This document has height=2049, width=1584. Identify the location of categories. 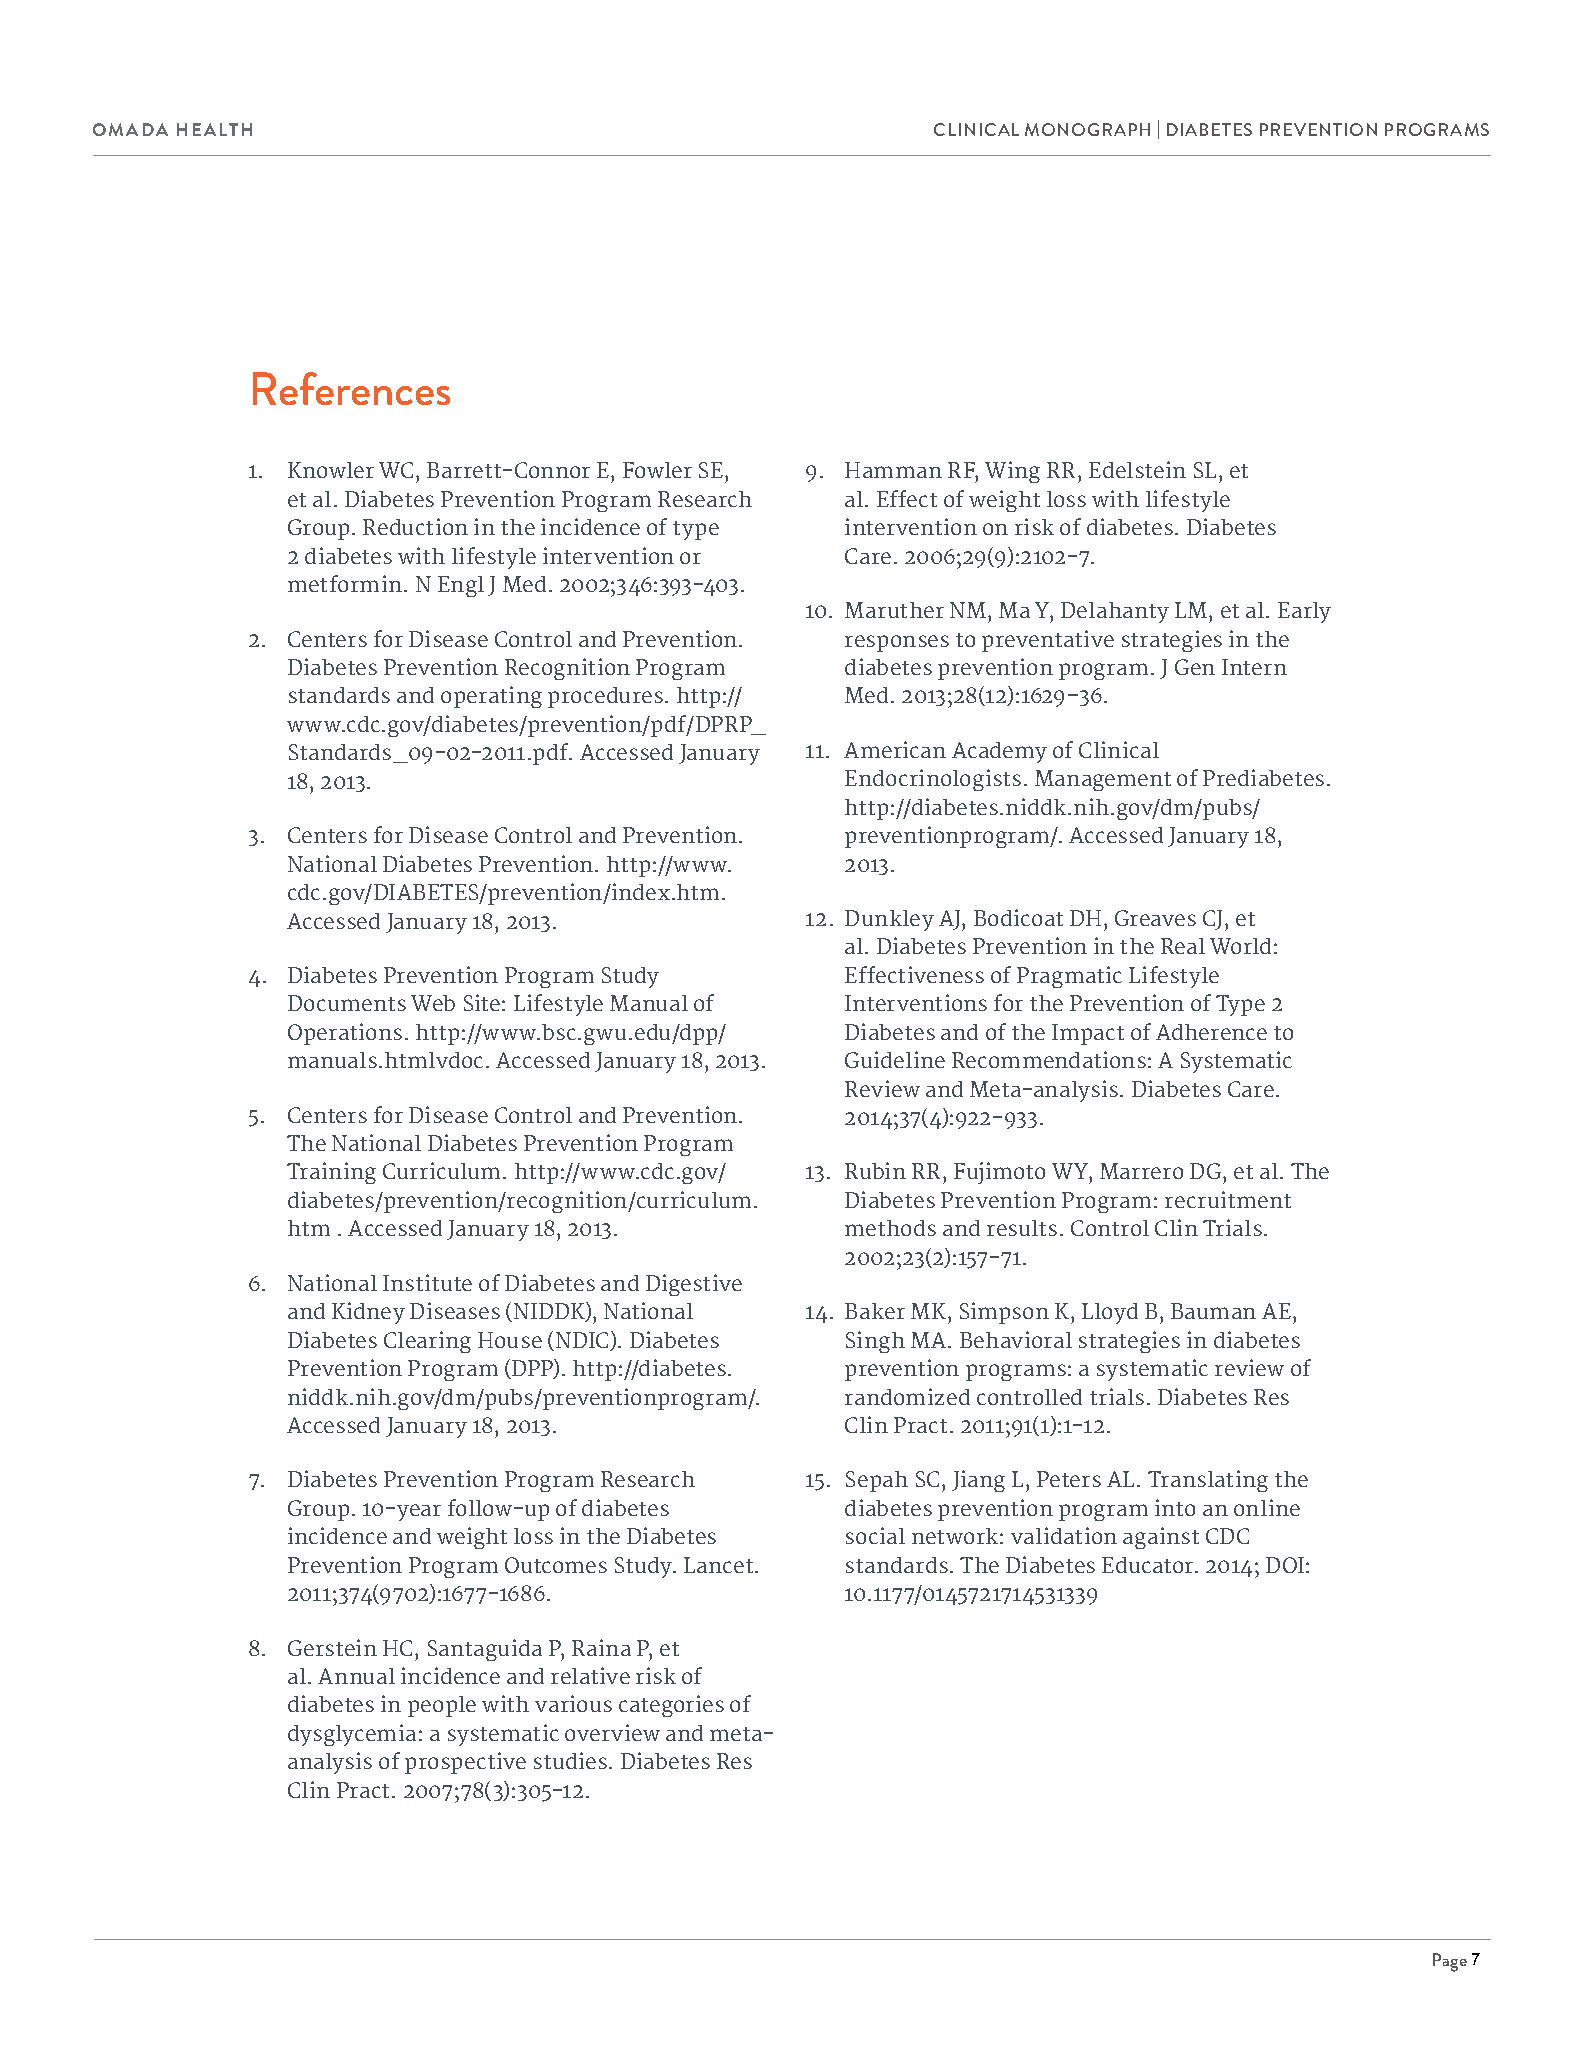
(671, 1706).
